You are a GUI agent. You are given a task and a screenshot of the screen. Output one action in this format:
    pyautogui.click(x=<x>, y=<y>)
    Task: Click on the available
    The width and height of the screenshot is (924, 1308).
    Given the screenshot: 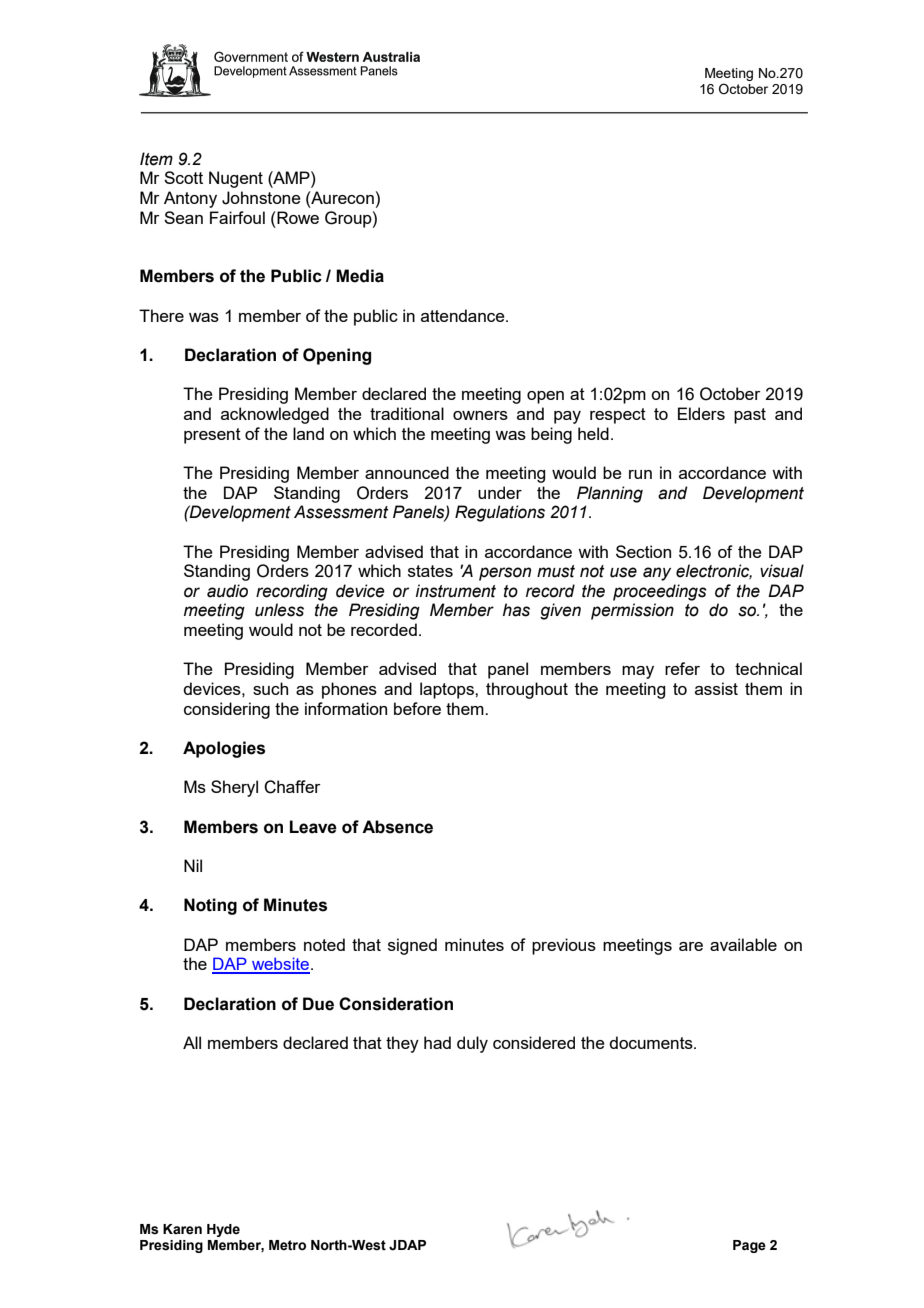 What is the action you would take?
    pyautogui.click(x=743, y=944)
